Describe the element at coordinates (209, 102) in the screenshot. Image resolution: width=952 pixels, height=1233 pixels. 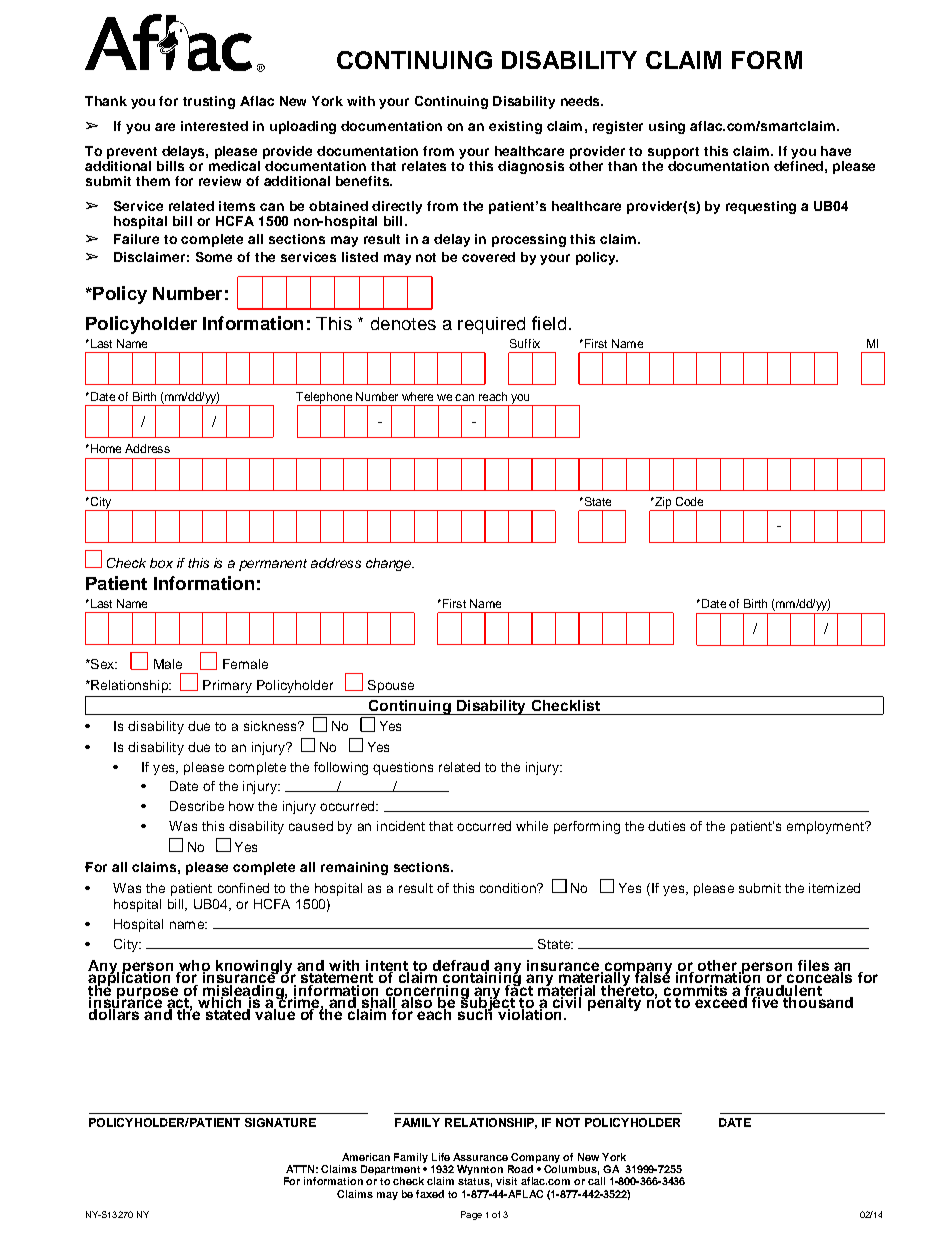
I see `trusting` at that location.
